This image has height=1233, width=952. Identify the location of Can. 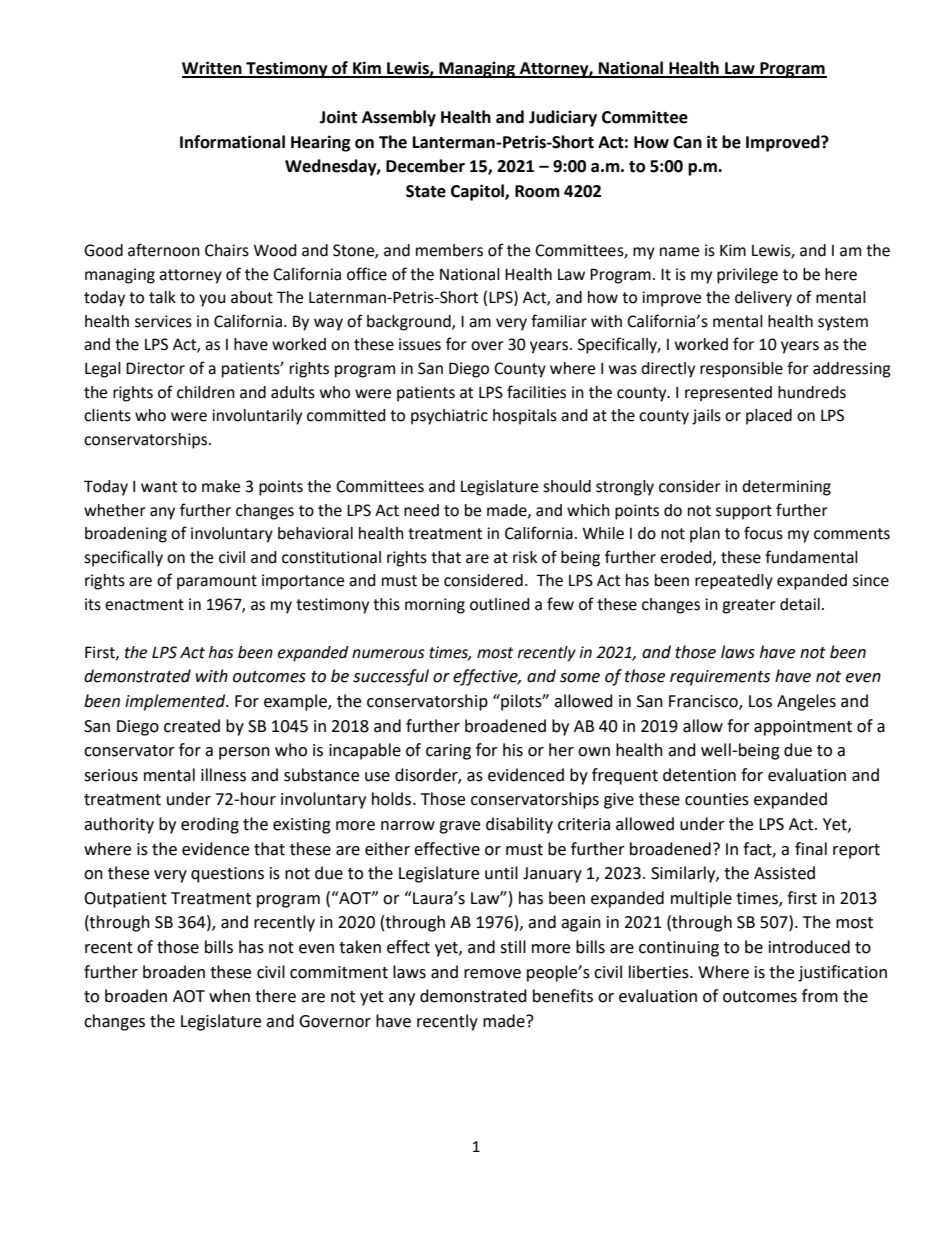
(687, 142).
